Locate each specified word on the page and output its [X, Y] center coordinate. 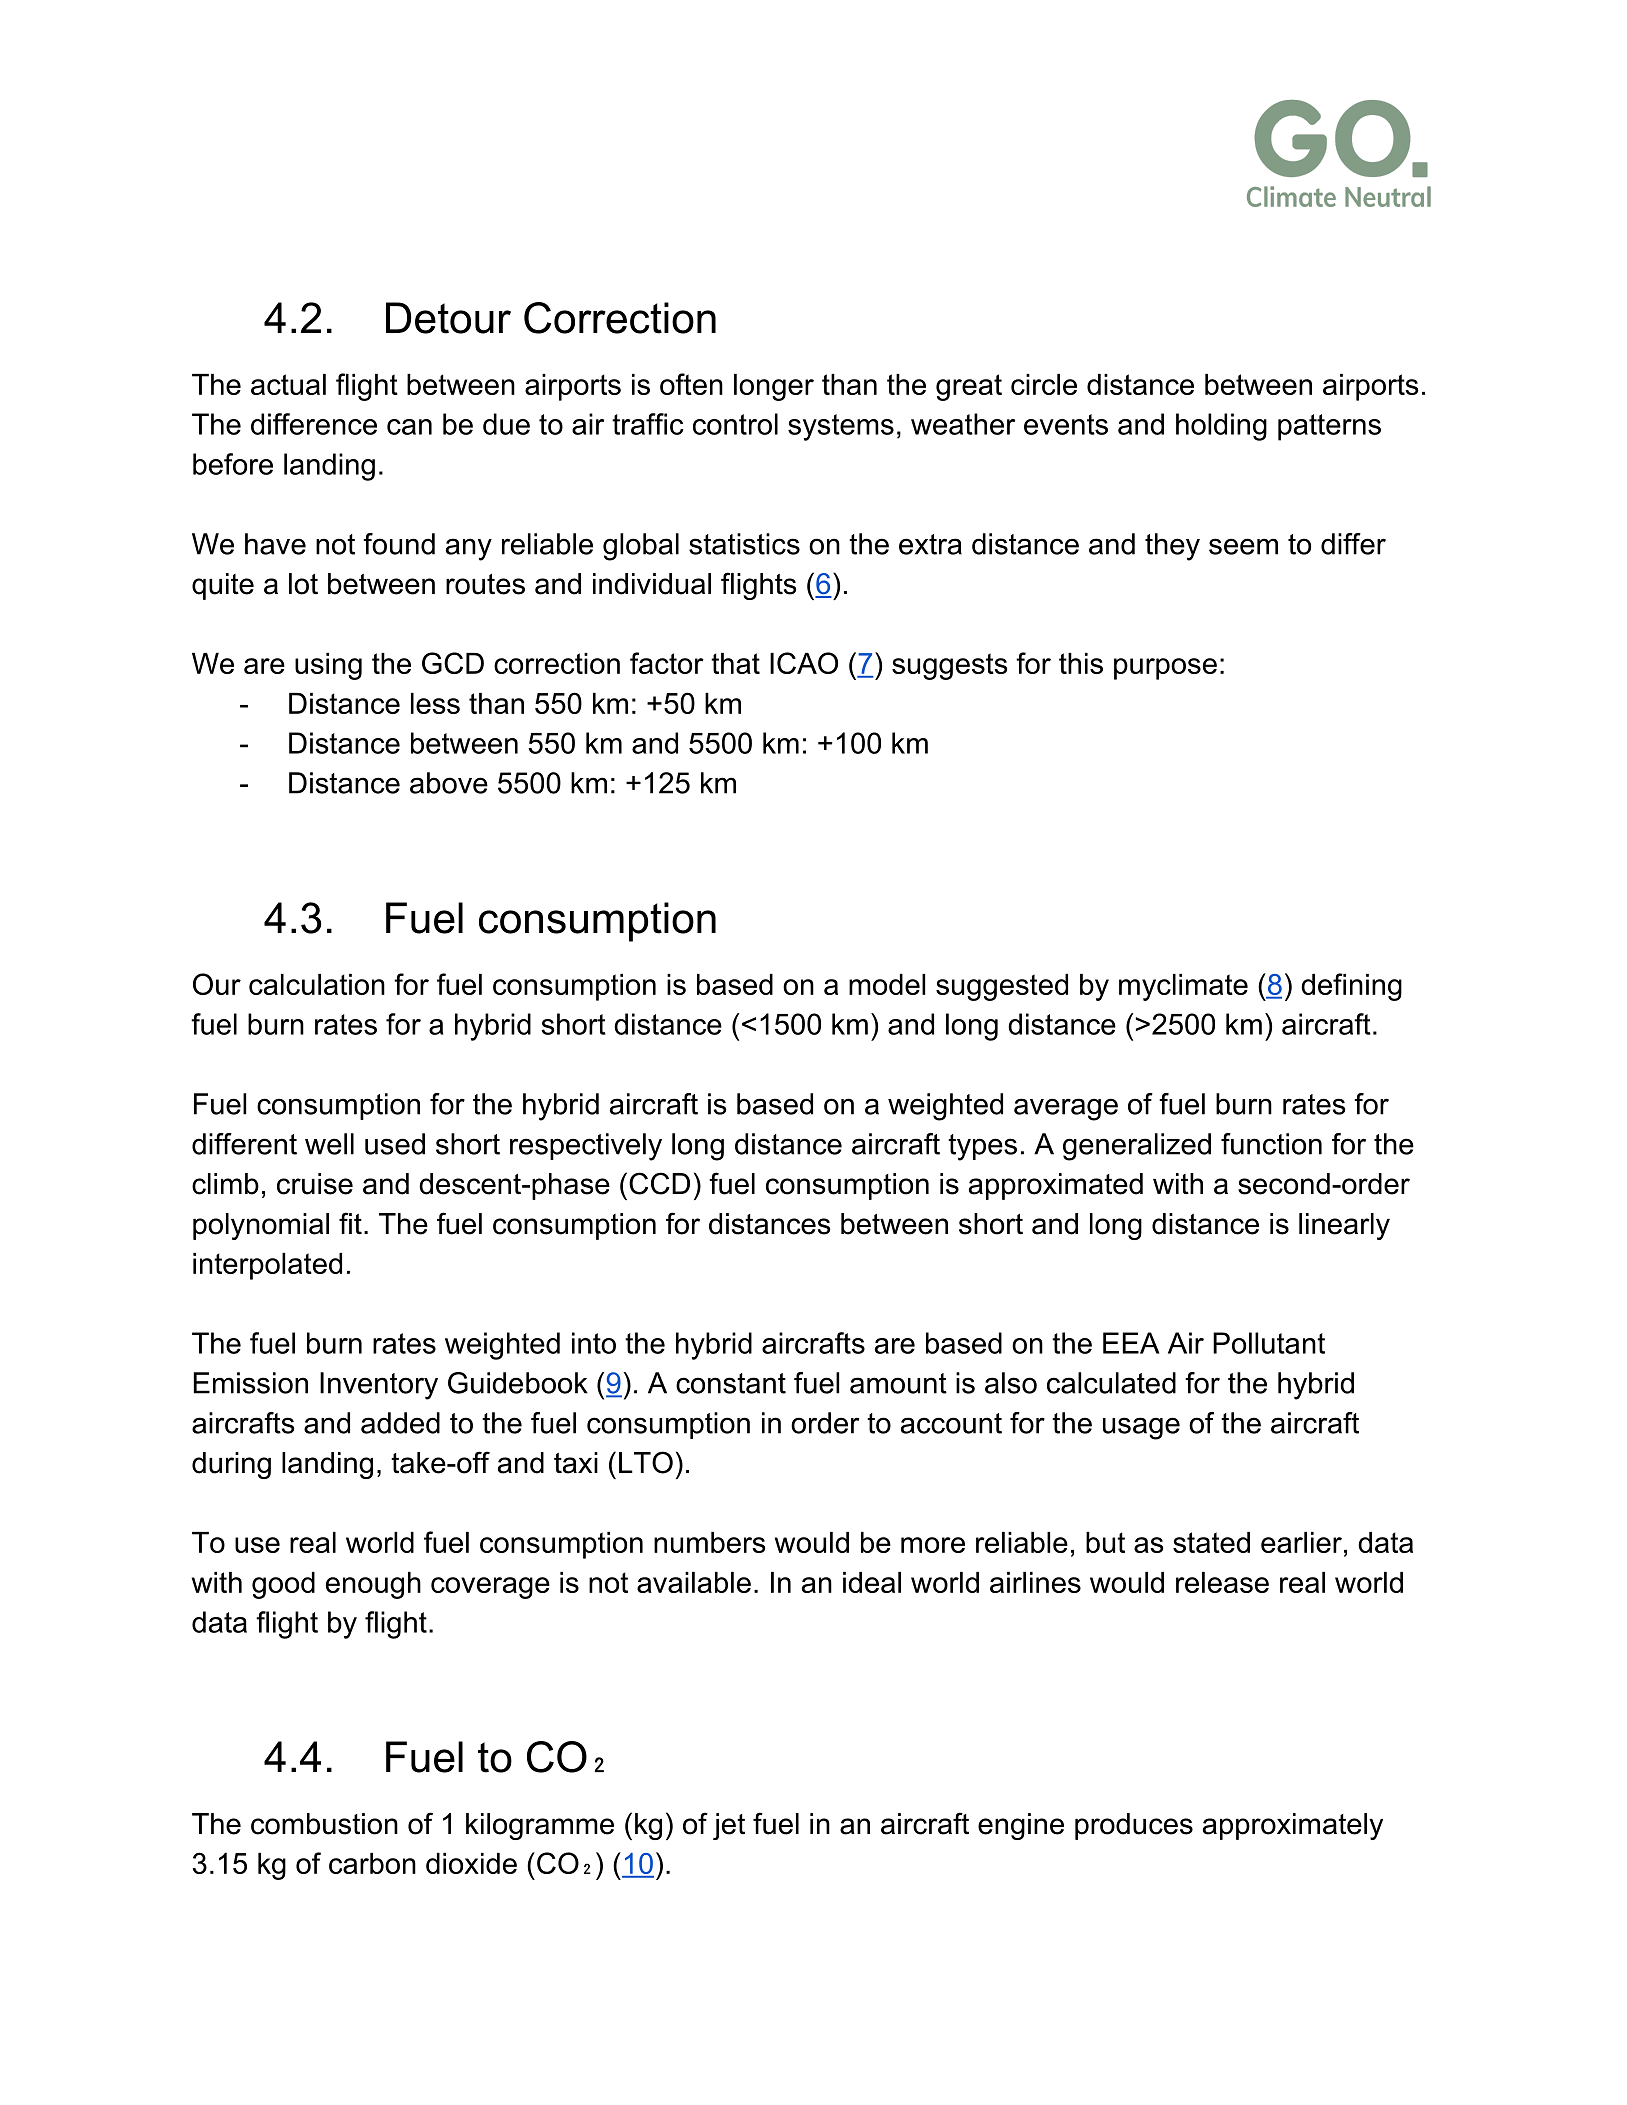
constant [731, 1383]
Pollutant [1269, 1343]
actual [288, 384]
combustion [324, 1824]
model [887, 984]
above [449, 783]
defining [1351, 987]
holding [1221, 427]
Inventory [379, 1386]
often [691, 384]
